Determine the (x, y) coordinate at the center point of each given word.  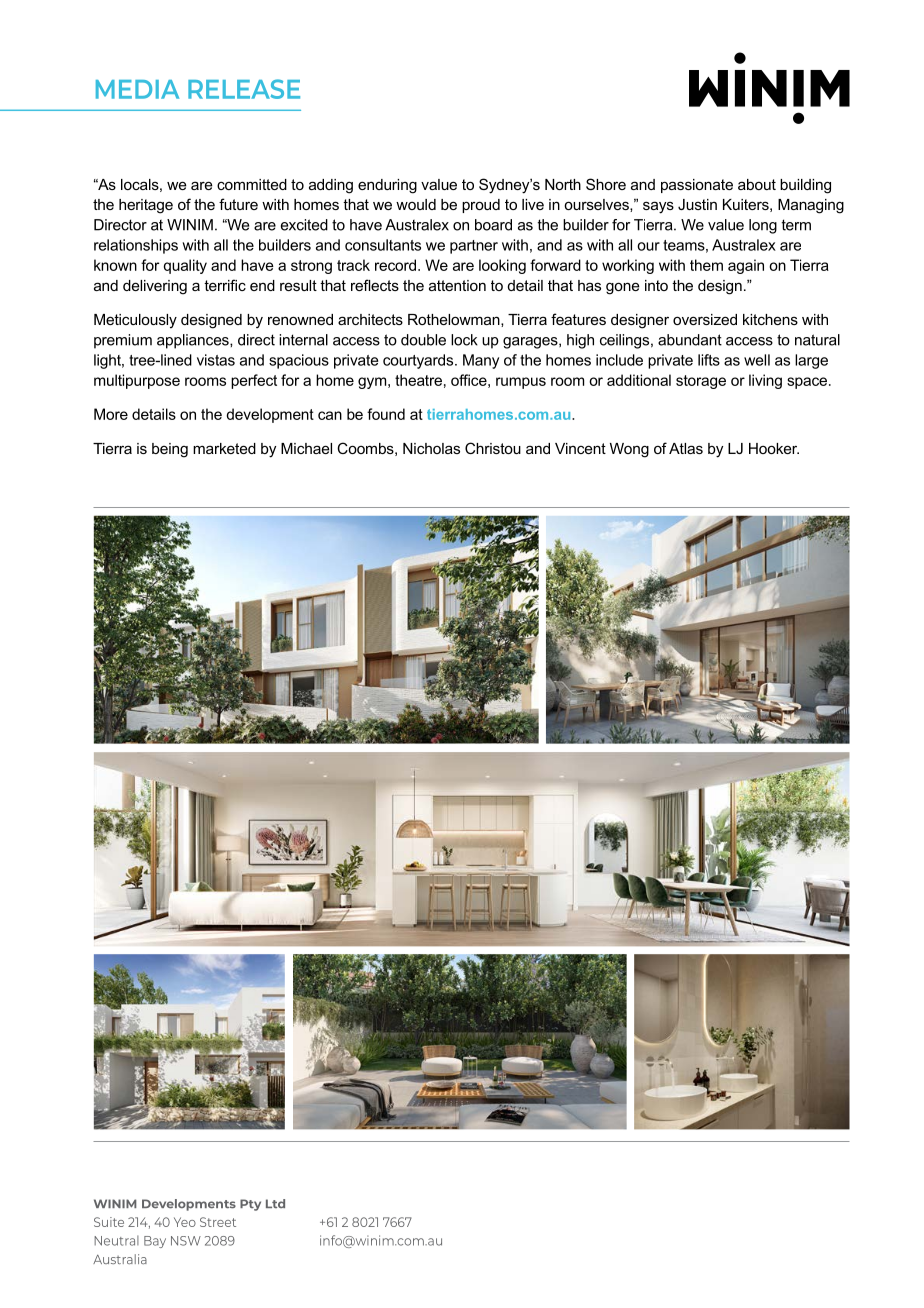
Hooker (774, 448)
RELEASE (244, 89)
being (170, 450)
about (757, 184)
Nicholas (431, 448)
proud (481, 206)
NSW (186, 1241)
